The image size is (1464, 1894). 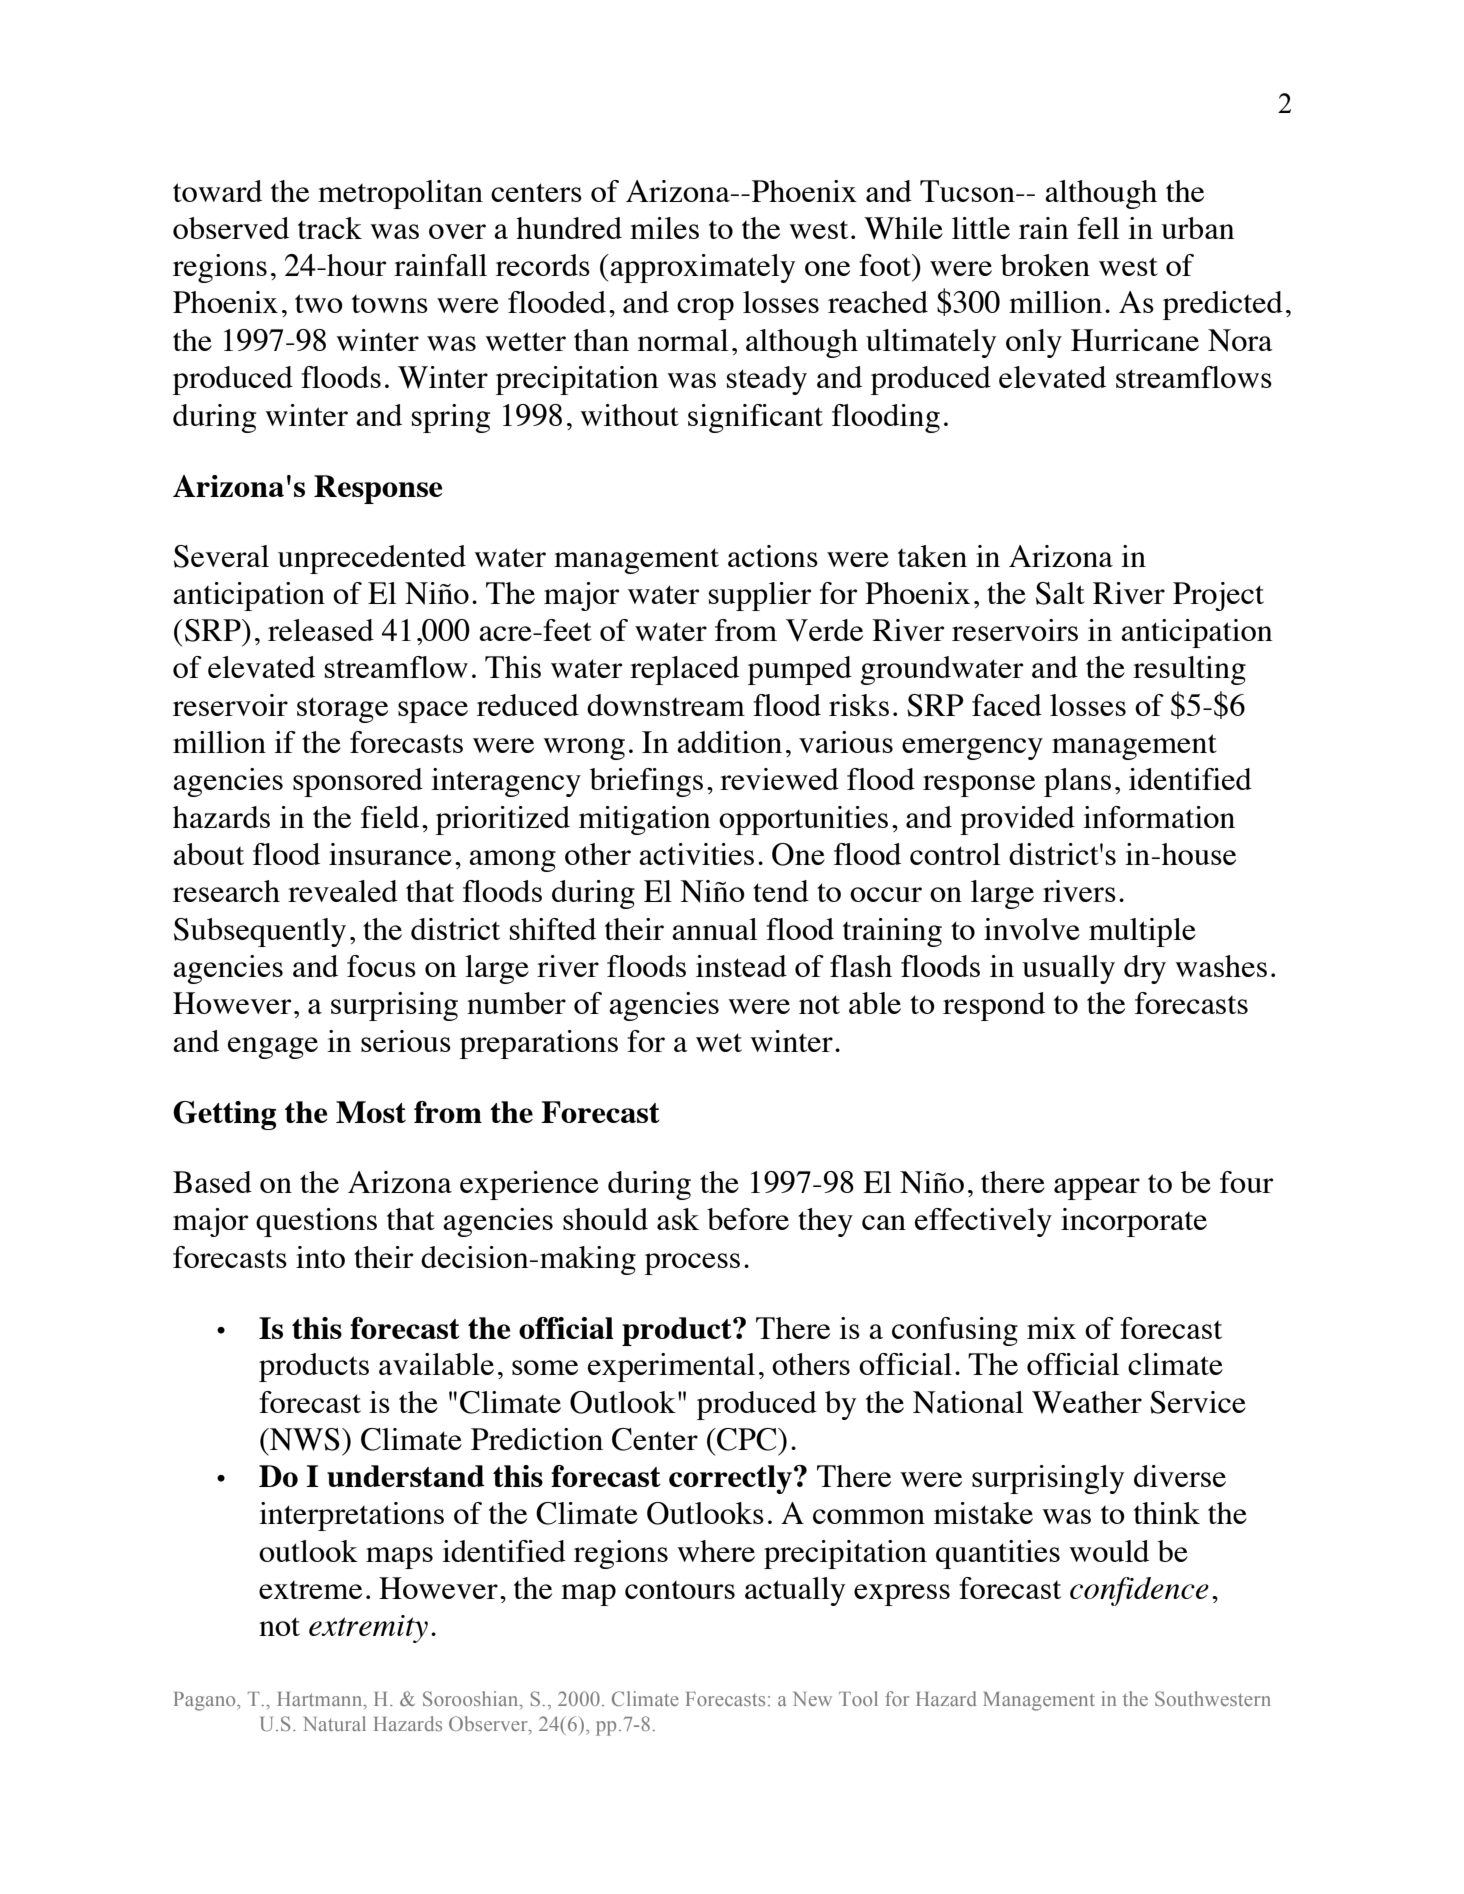 What do you see at coordinates (1098, 228) in the screenshot?
I see `fell` at bounding box center [1098, 228].
